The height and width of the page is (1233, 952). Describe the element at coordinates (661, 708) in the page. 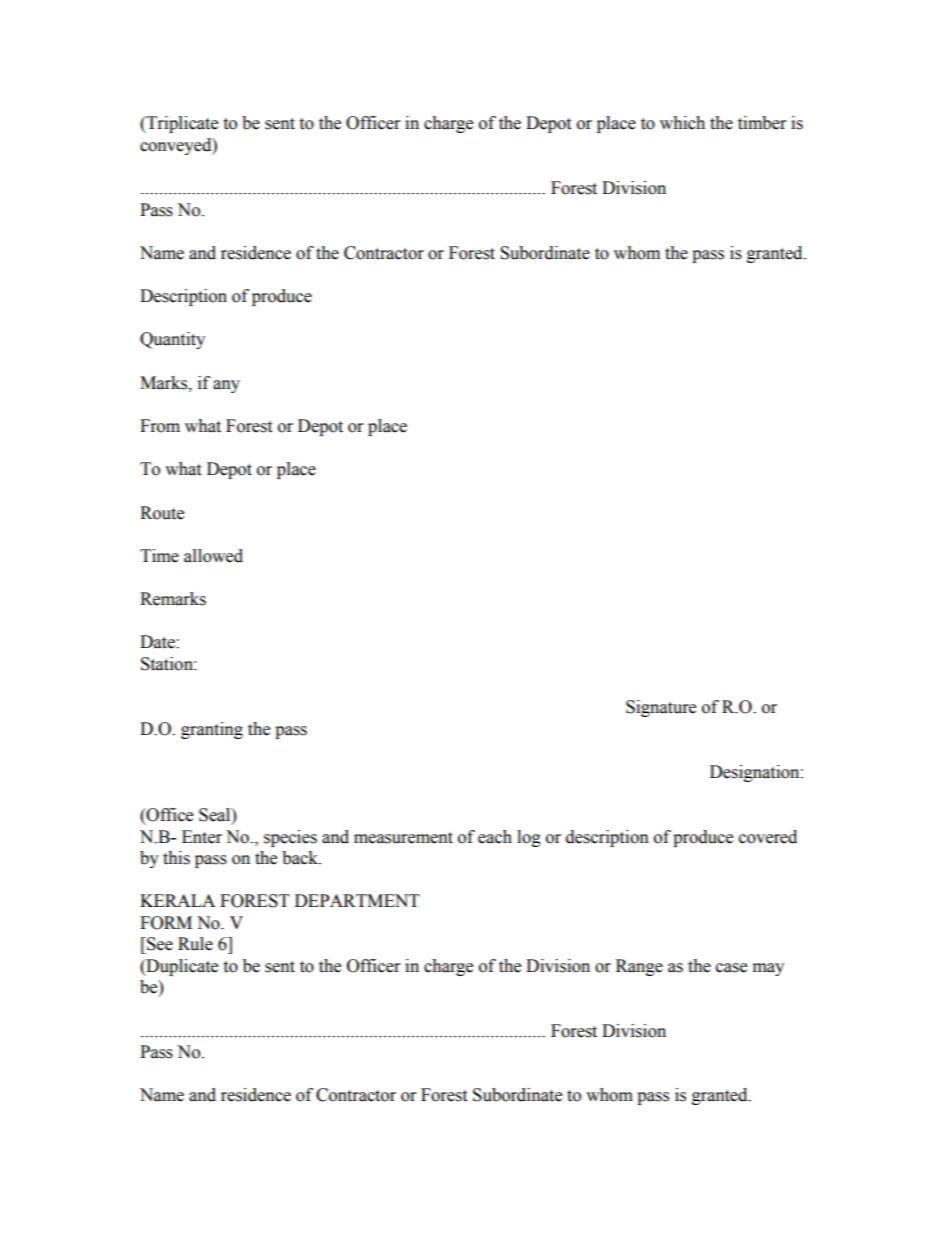

I see `Signature` at that location.
